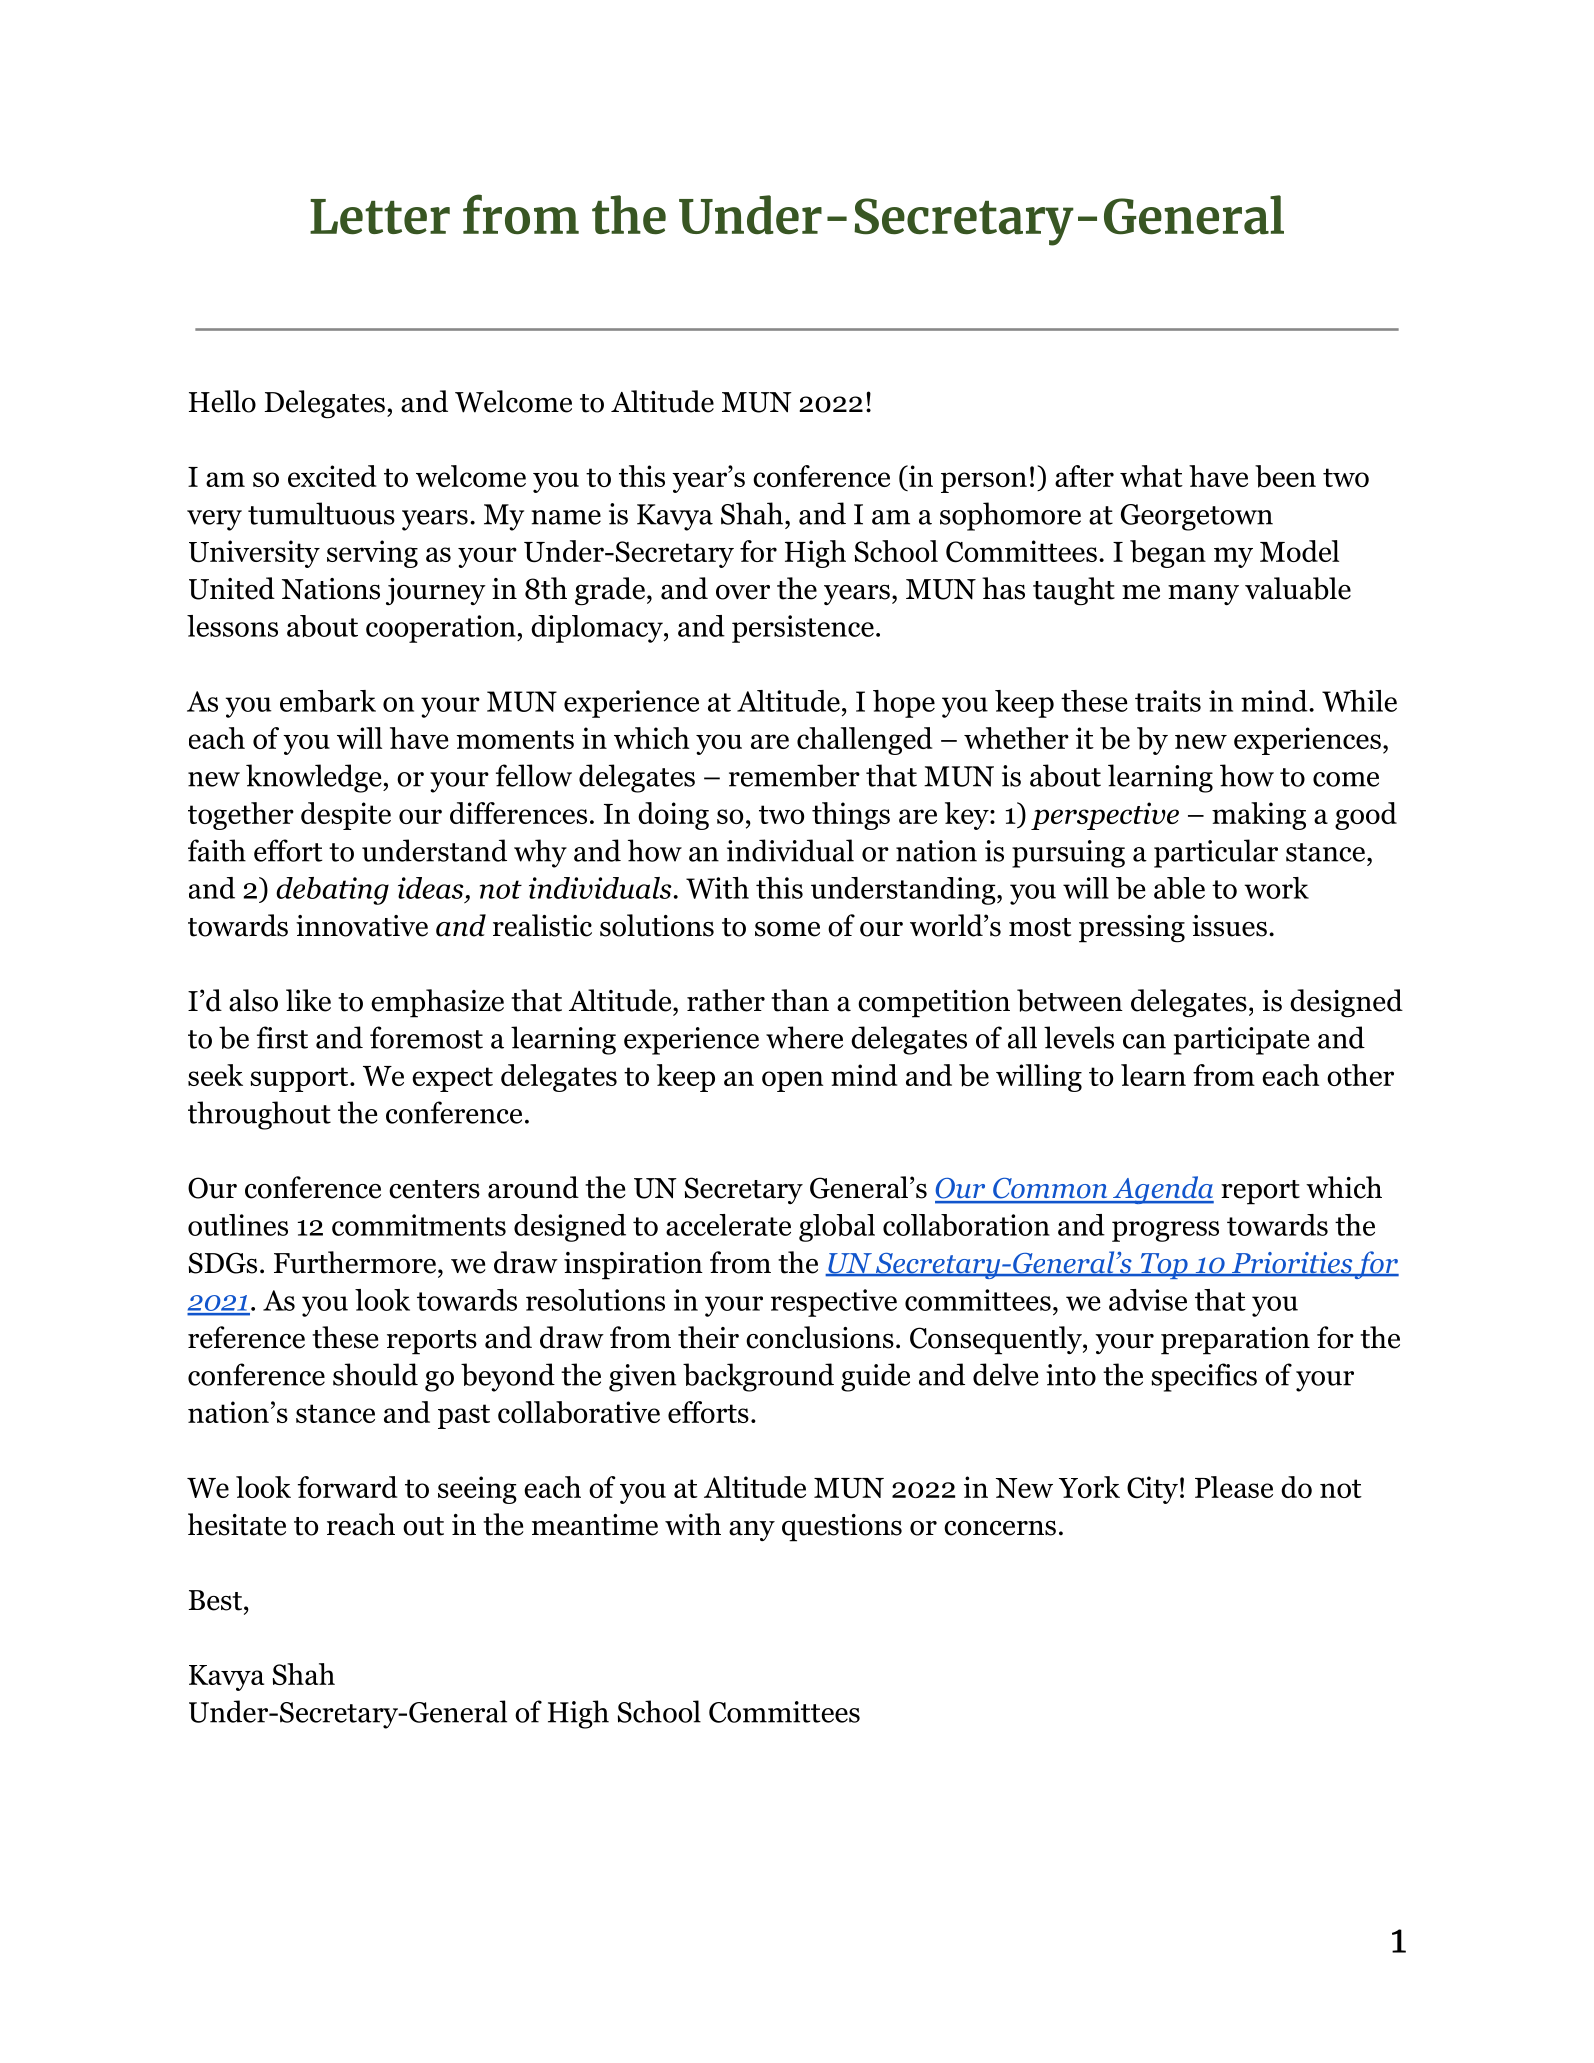 This screenshot has width=1594, height=2063. Describe the element at coordinates (743, 592) in the screenshot. I see `over` at that location.
